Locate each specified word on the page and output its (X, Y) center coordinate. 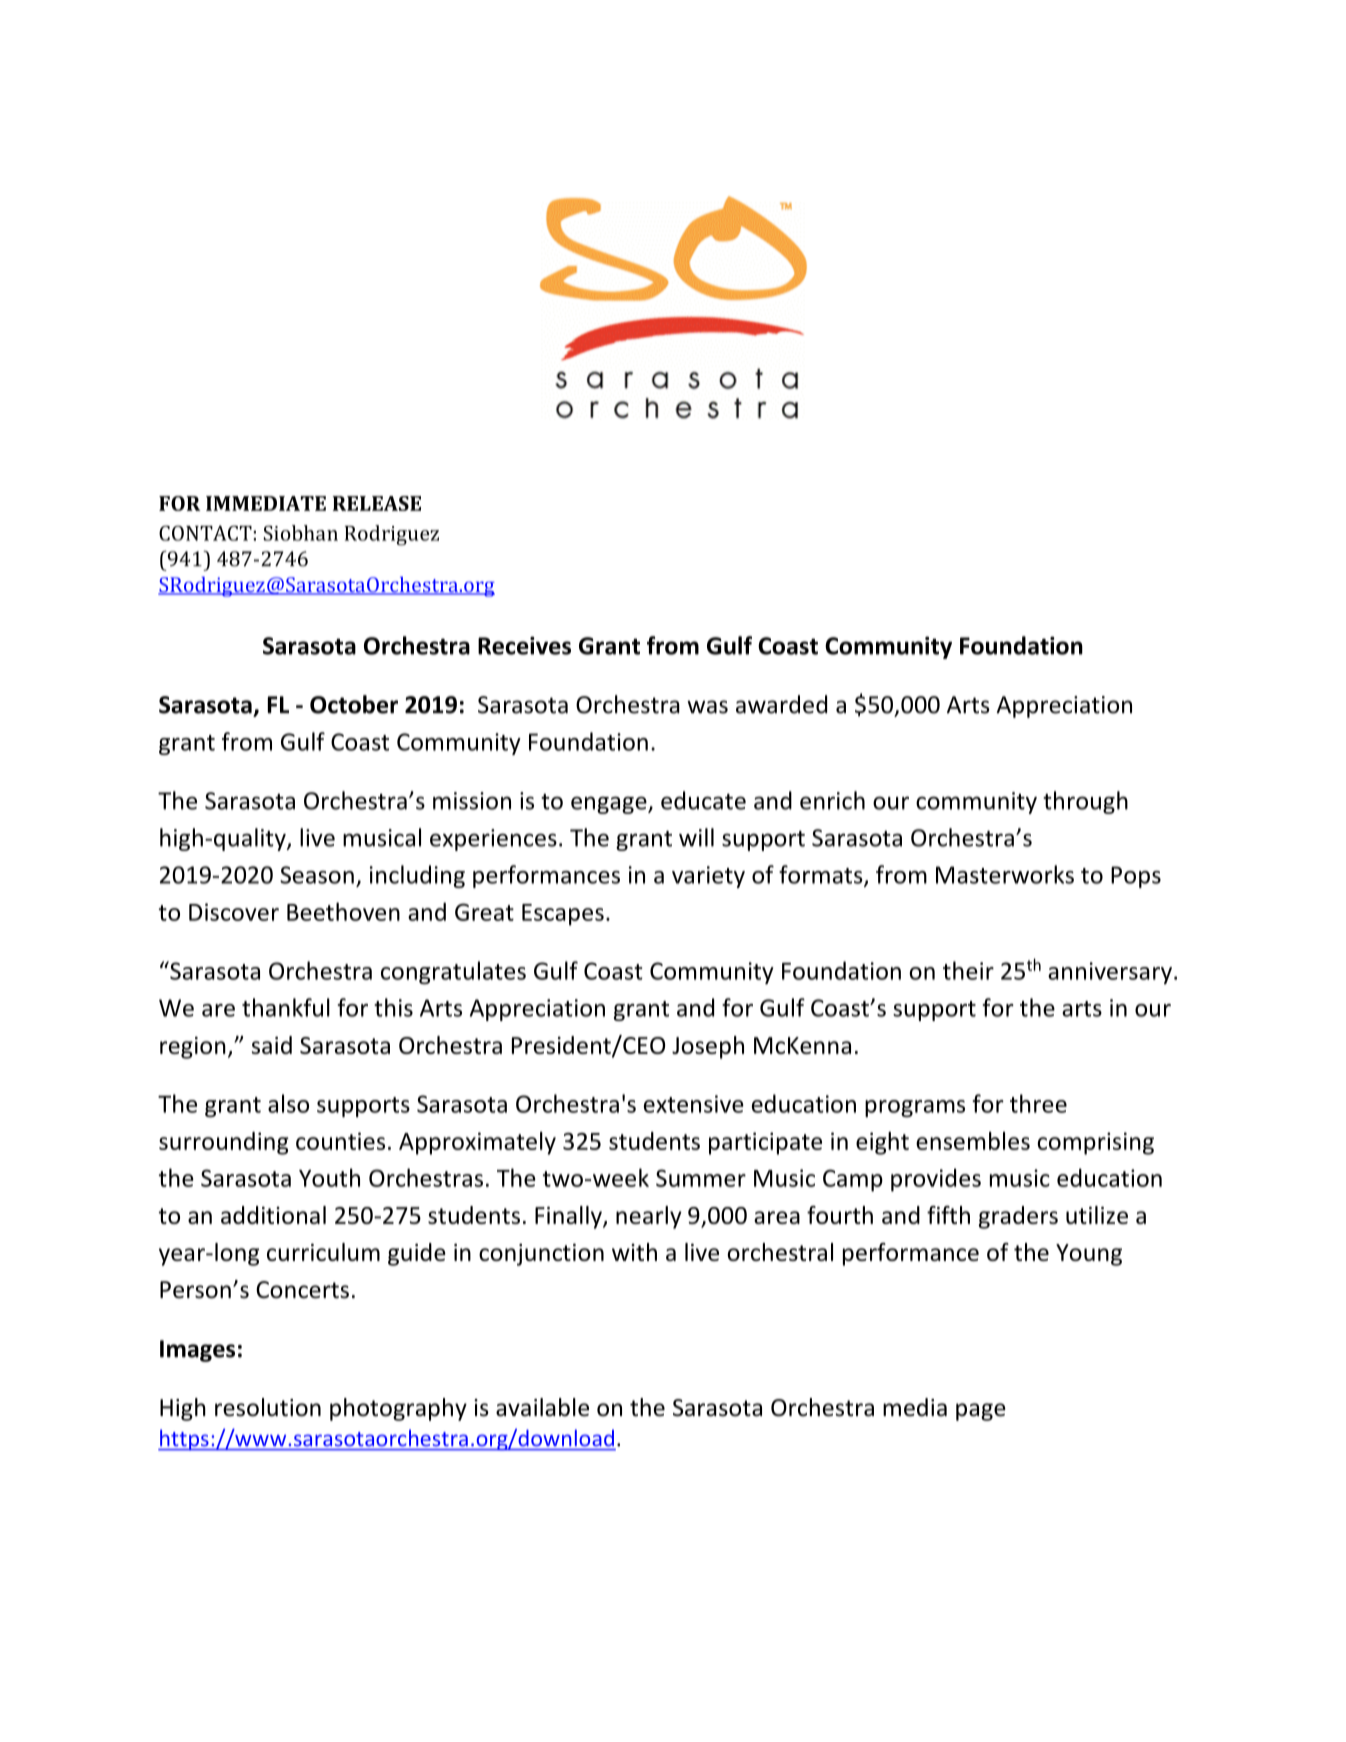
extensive (694, 1104)
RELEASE (377, 503)
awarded (781, 704)
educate (703, 800)
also (288, 1103)
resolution (268, 1407)
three (1038, 1103)
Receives (524, 645)
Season (317, 875)
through (1085, 802)
